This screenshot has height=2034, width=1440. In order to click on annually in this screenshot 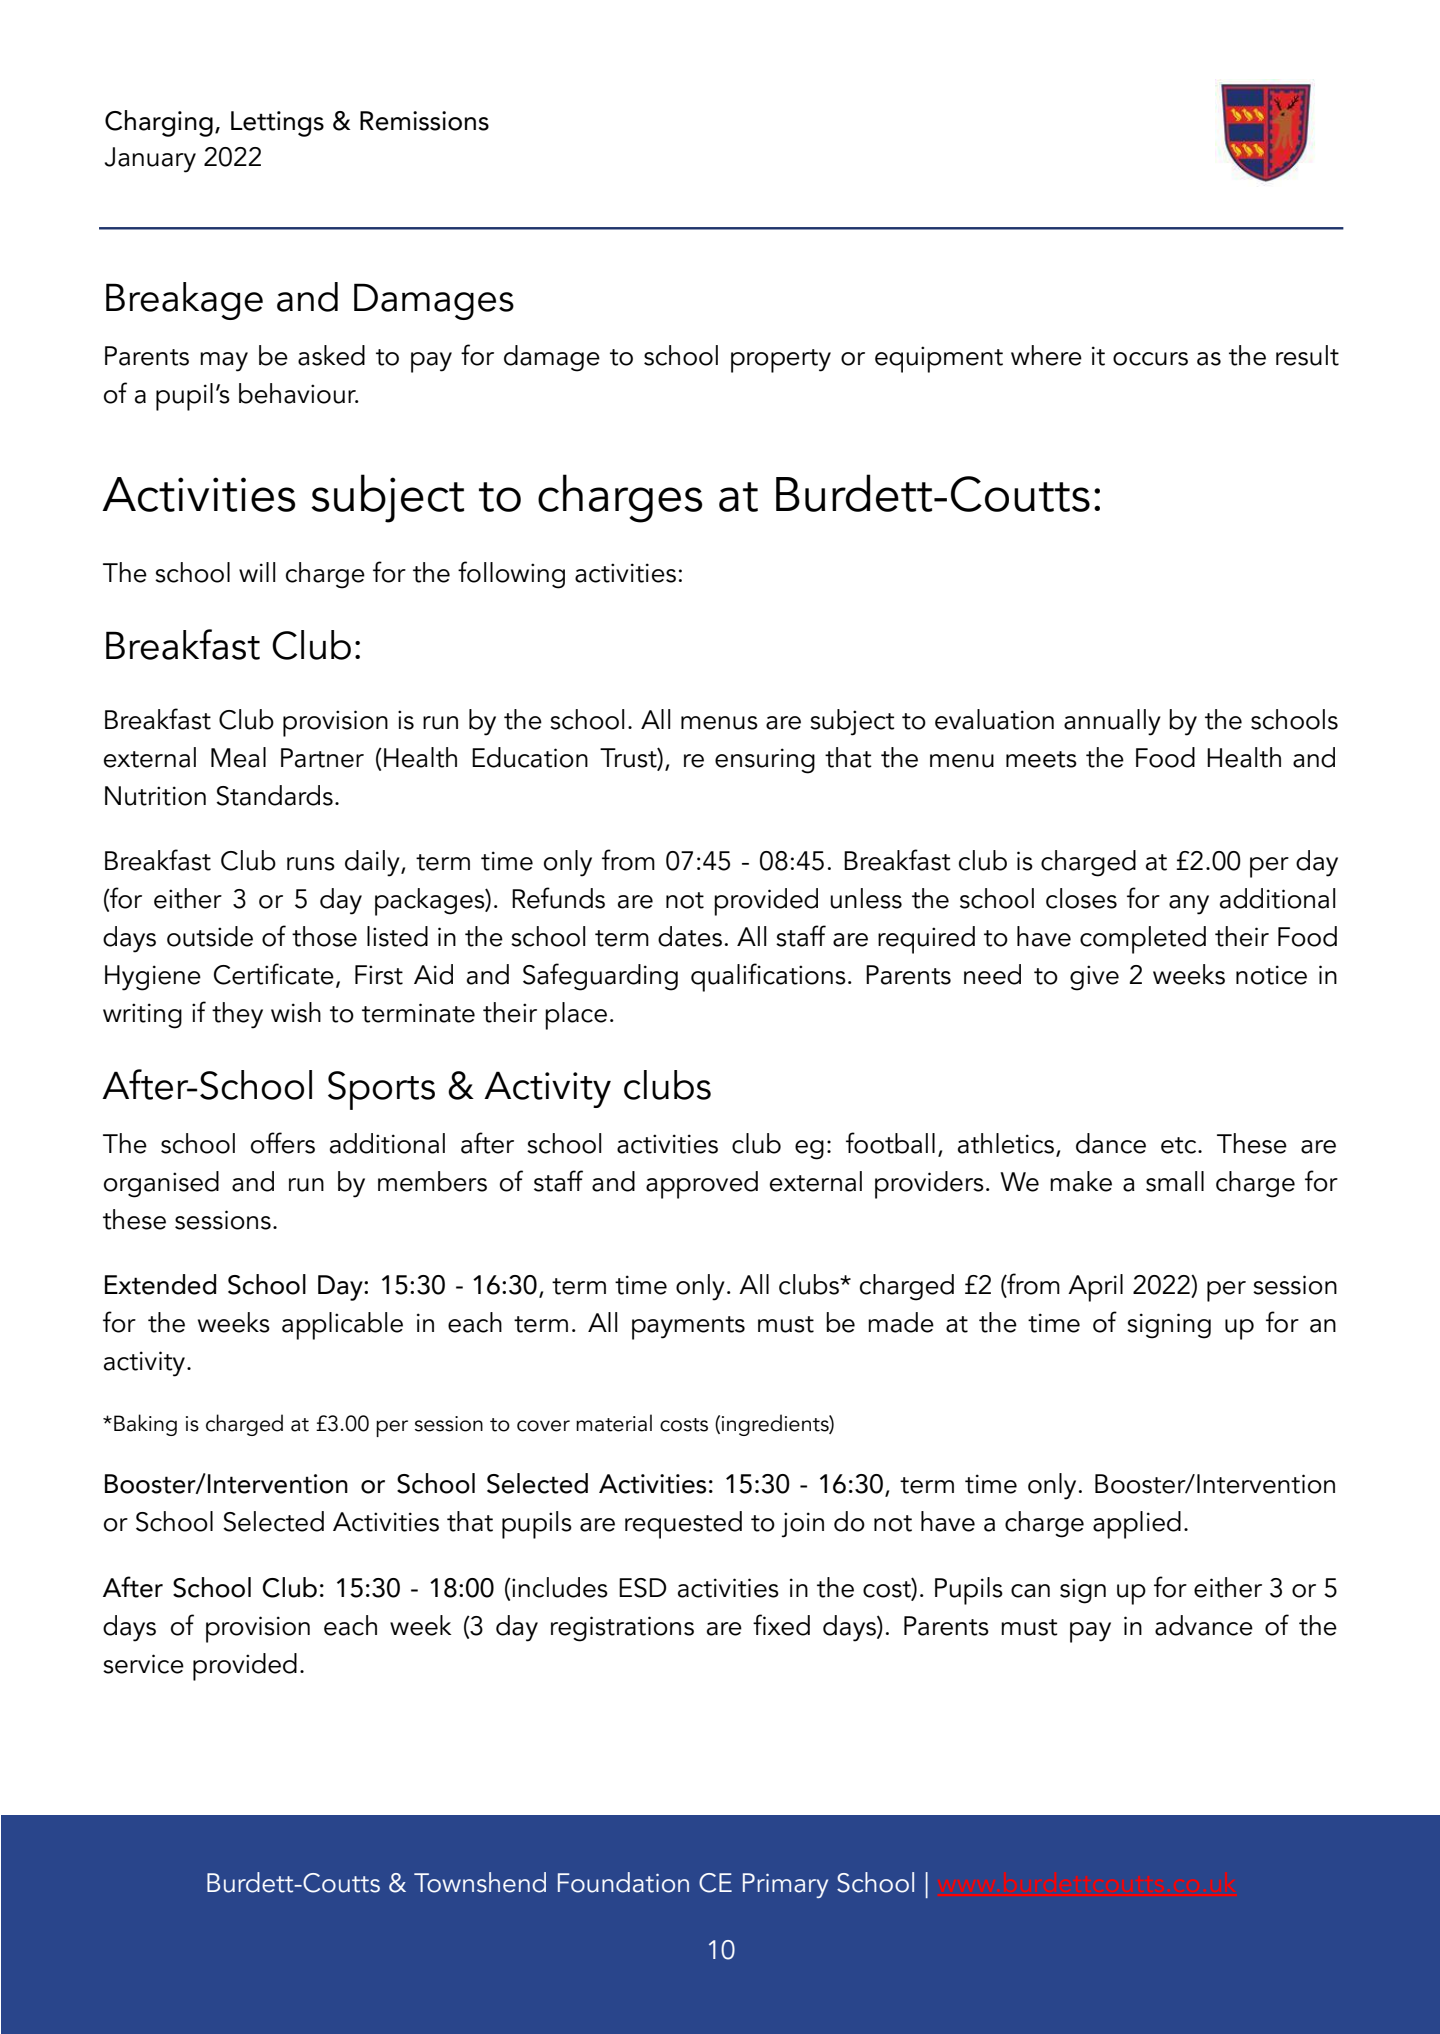, I will do `click(1112, 722)`.
